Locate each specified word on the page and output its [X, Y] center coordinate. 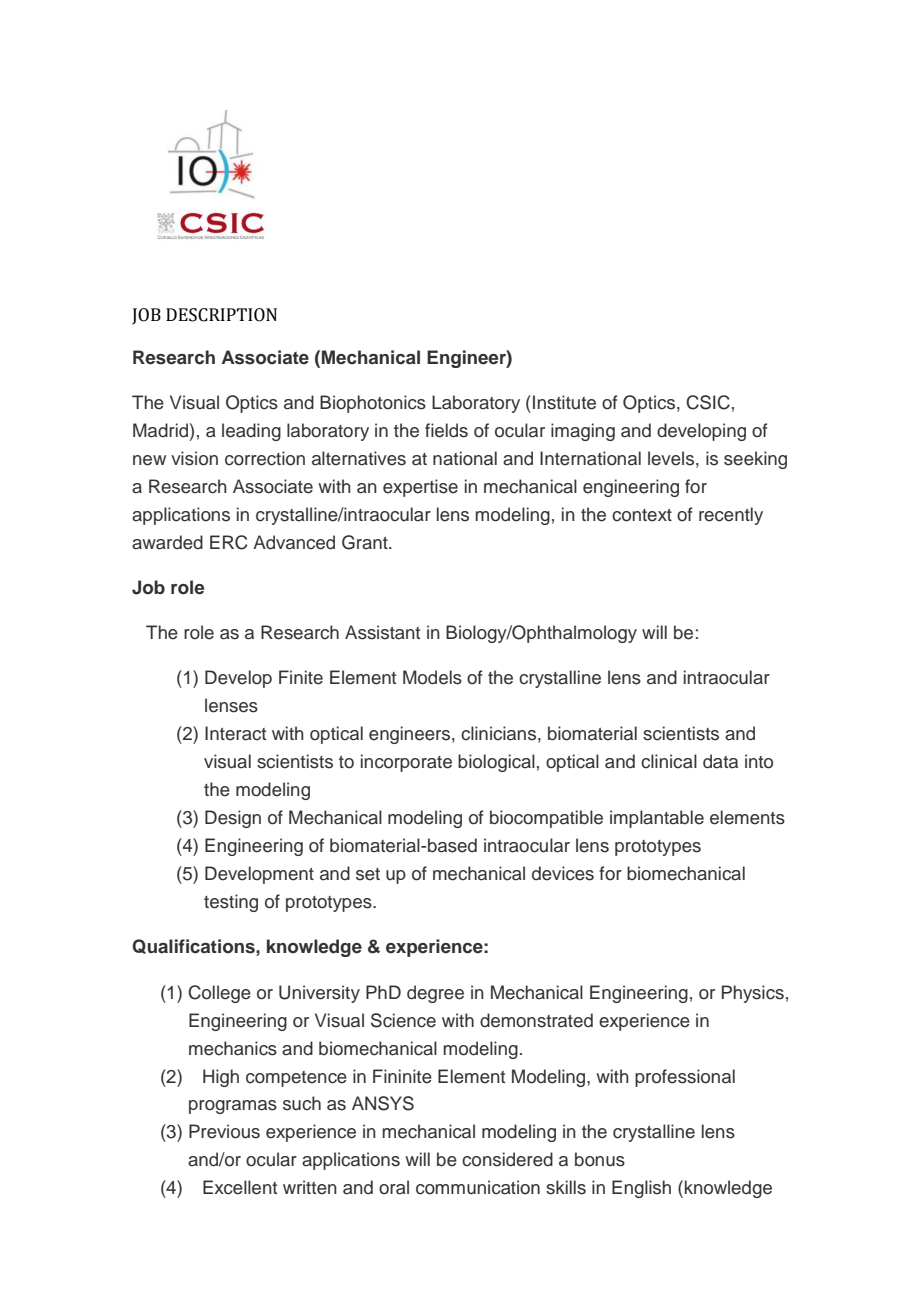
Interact [235, 733]
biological [496, 763]
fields [446, 430]
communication [478, 1187]
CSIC [708, 402]
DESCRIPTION [221, 315]
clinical [669, 761]
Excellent [240, 1187]
